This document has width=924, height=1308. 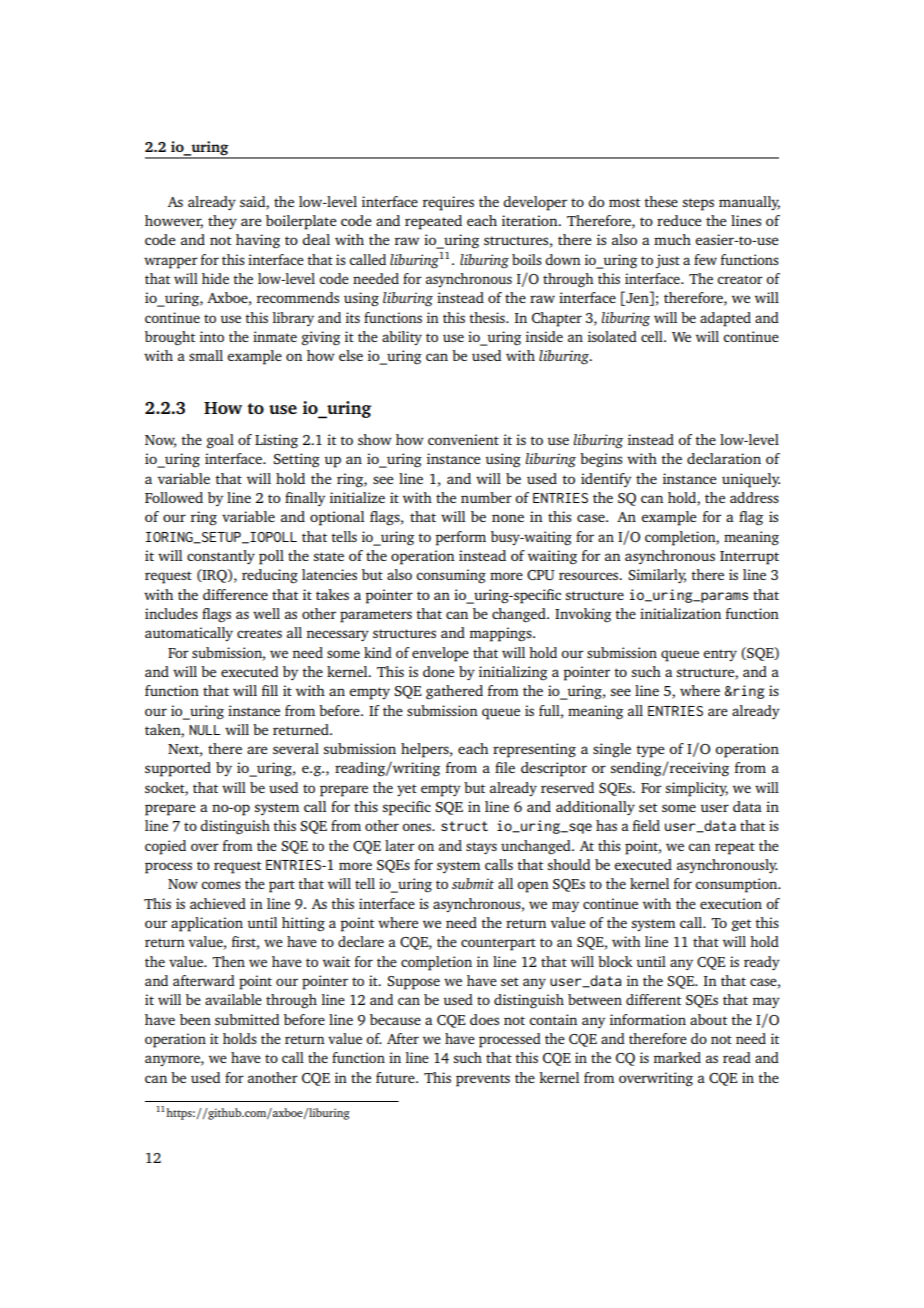 What do you see at coordinates (505, 767) in the document?
I see `file` at bounding box center [505, 767].
